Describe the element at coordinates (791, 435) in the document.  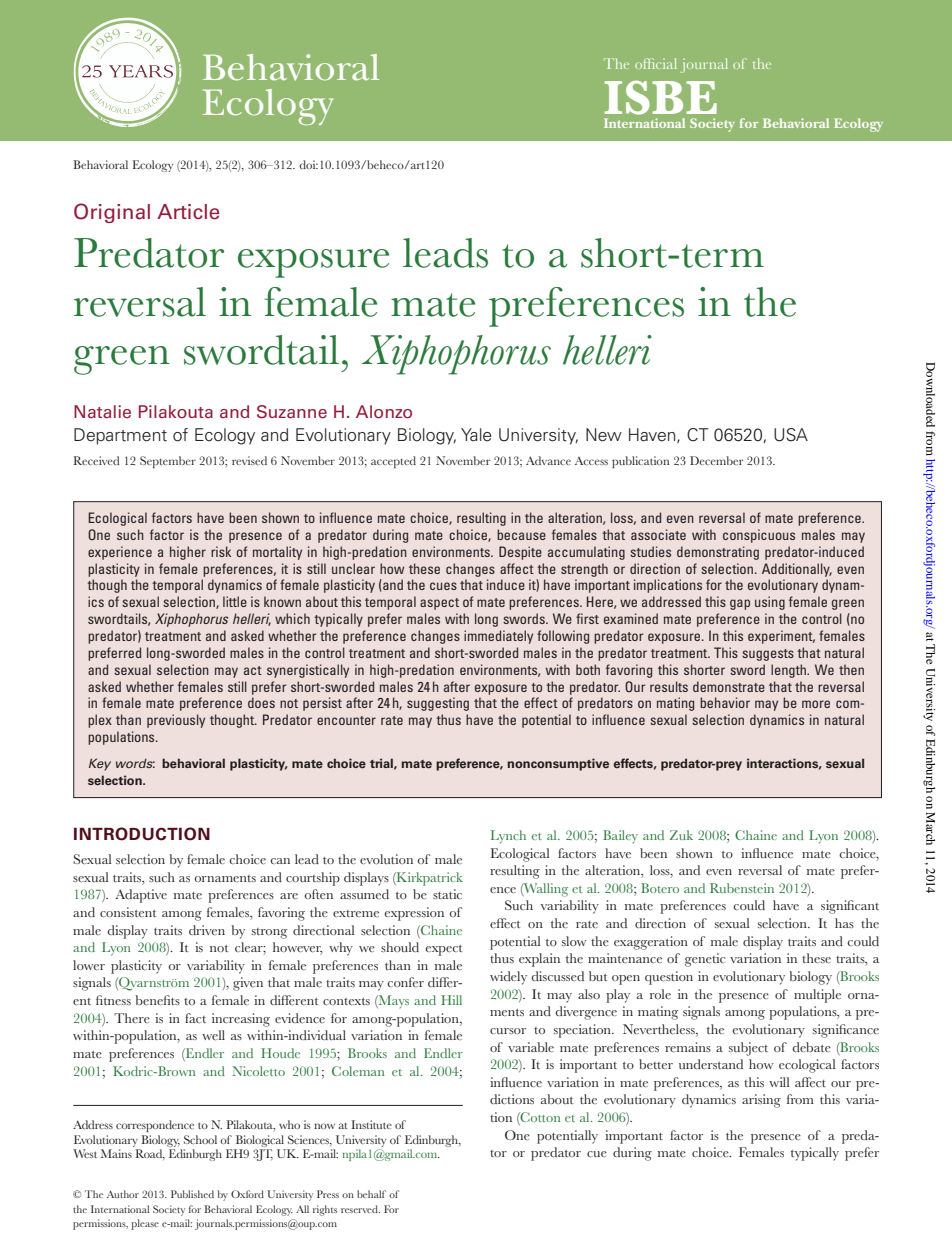
I see `USA` at that location.
